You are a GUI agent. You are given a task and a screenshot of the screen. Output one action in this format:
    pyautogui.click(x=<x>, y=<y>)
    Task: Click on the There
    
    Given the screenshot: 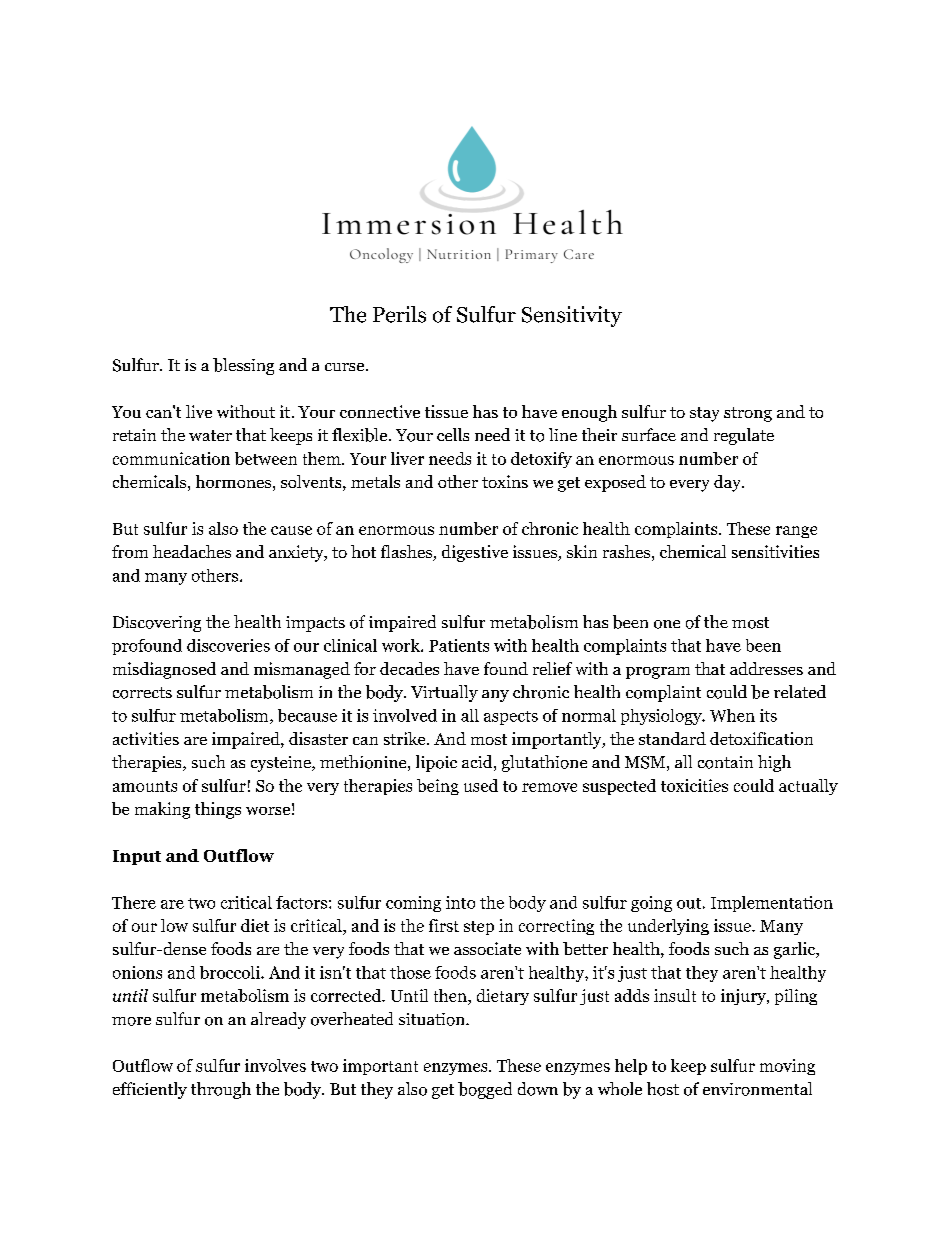 What is the action you would take?
    pyautogui.click(x=134, y=902)
